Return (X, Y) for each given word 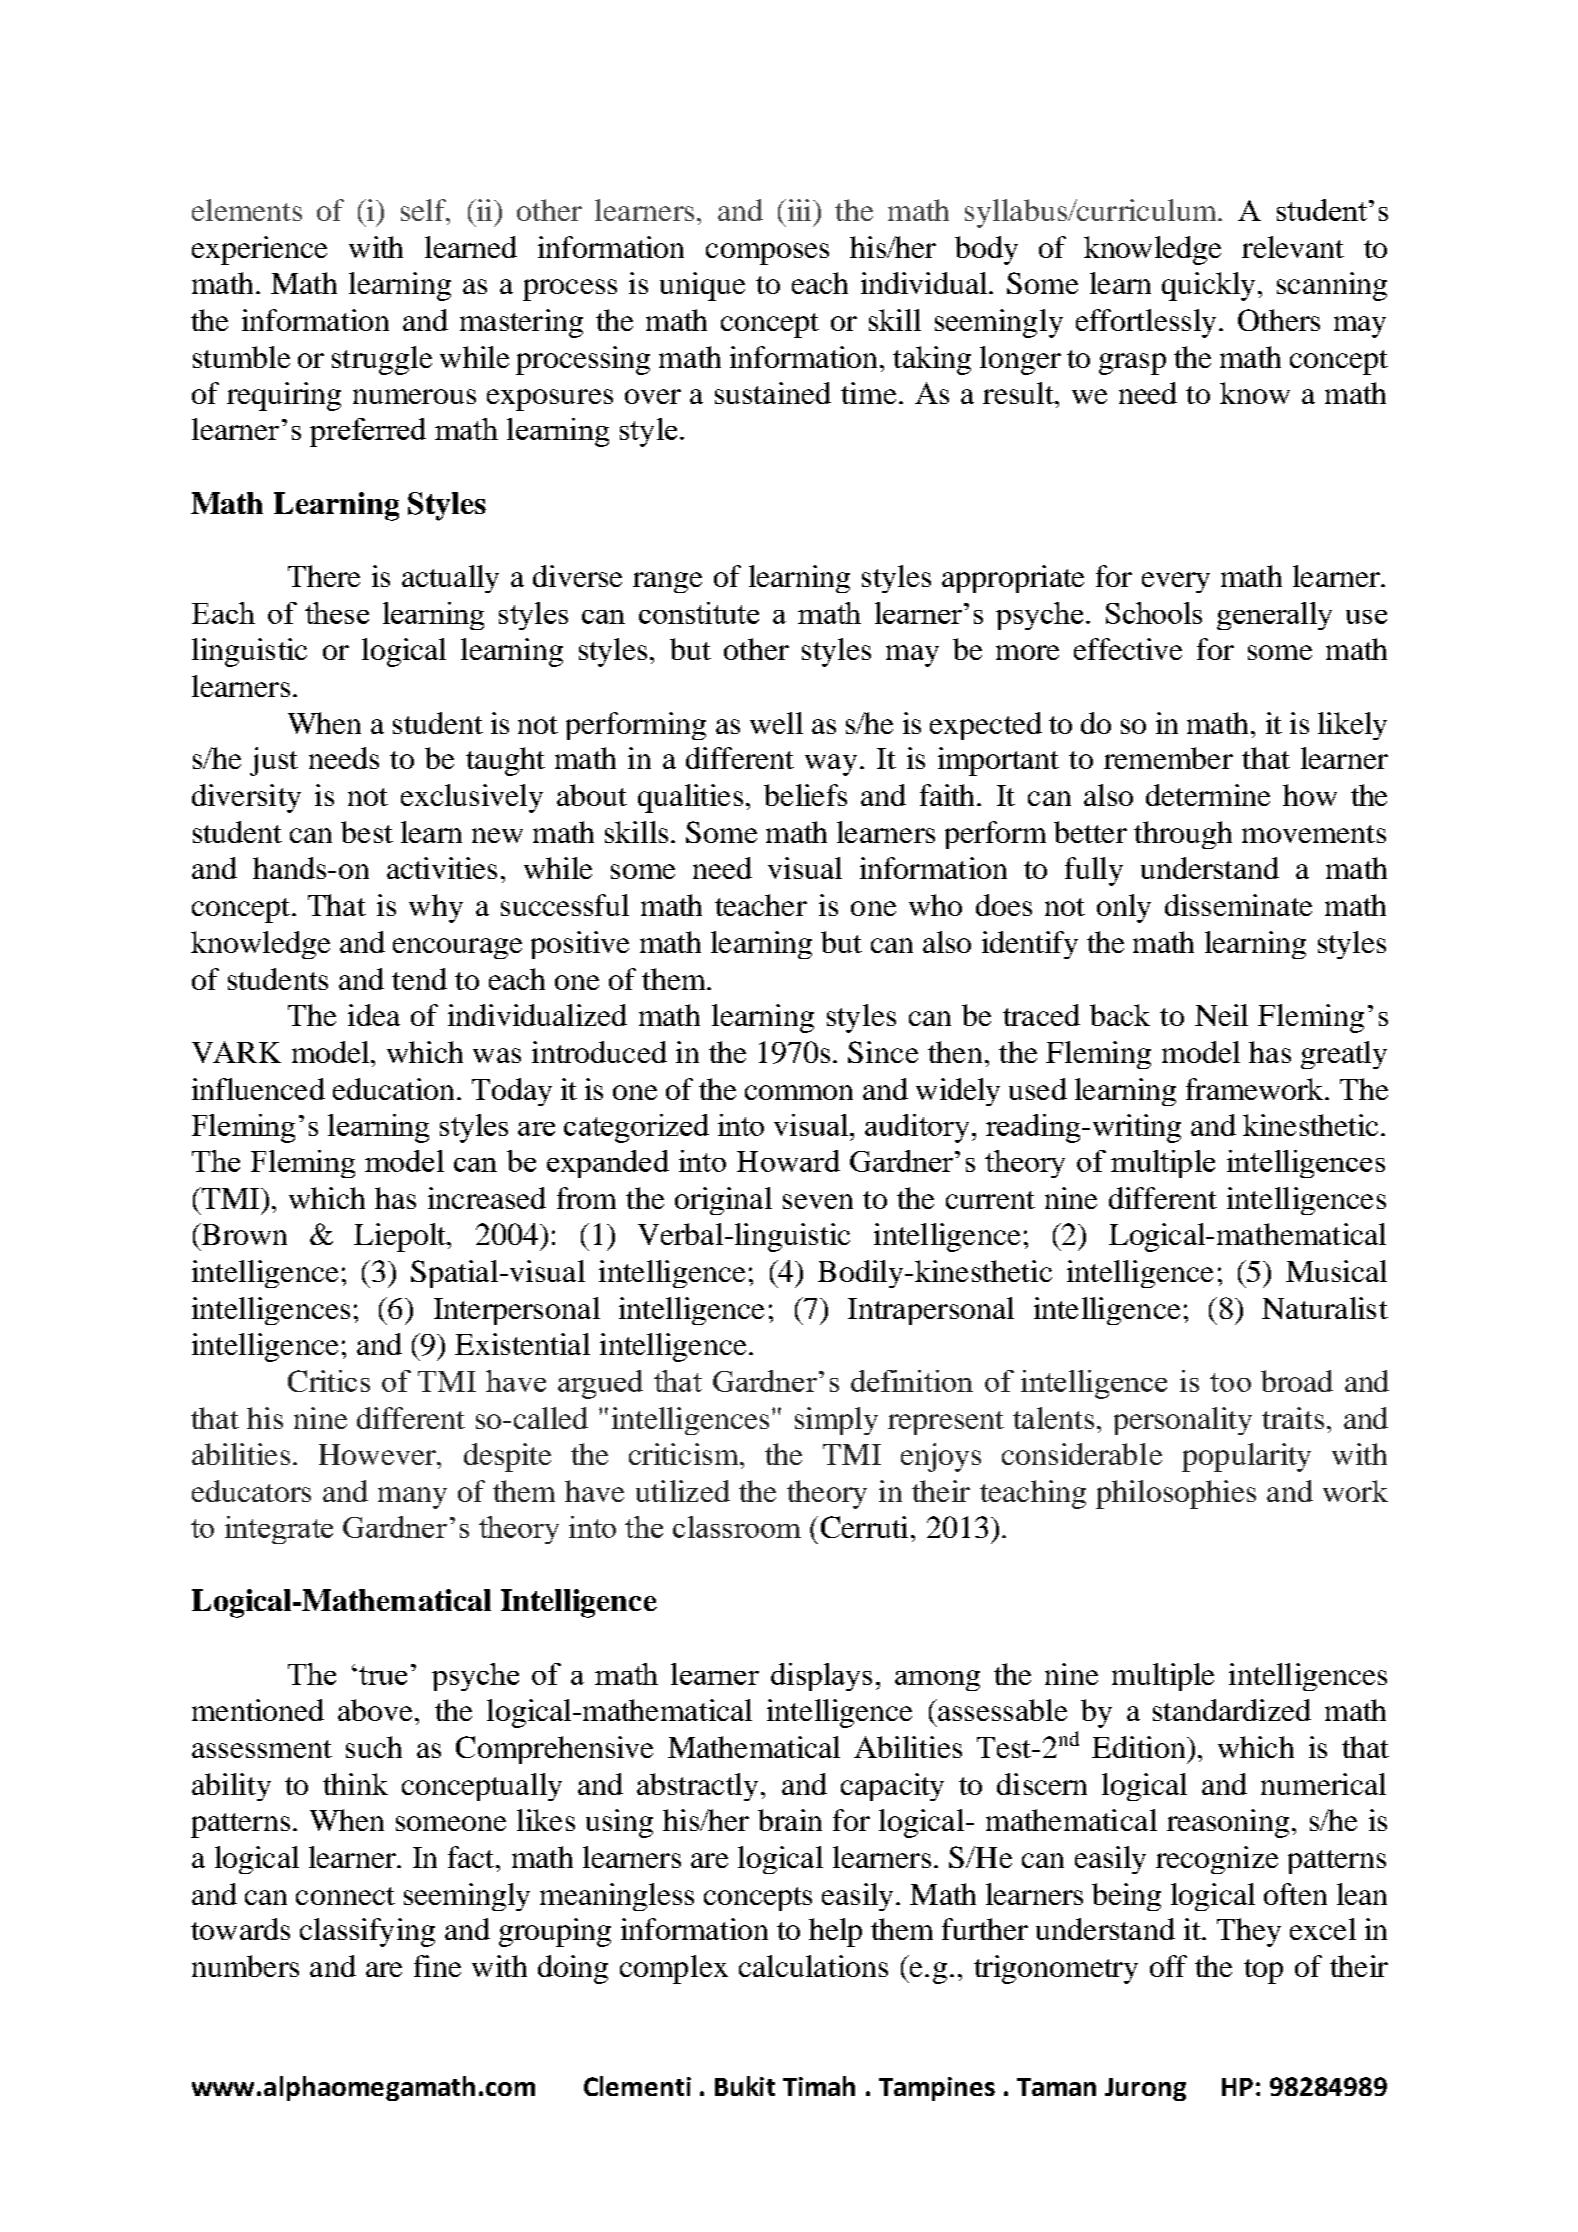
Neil (1221, 1015)
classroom (737, 1527)
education (393, 1089)
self (424, 210)
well (776, 723)
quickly (1208, 286)
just (274, 761)
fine (437, 1966)
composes (767, 254)
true (383, 1675)
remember (1168, 758)
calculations (813, 1966)
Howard (788, 1161)
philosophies (1176, 1494)
